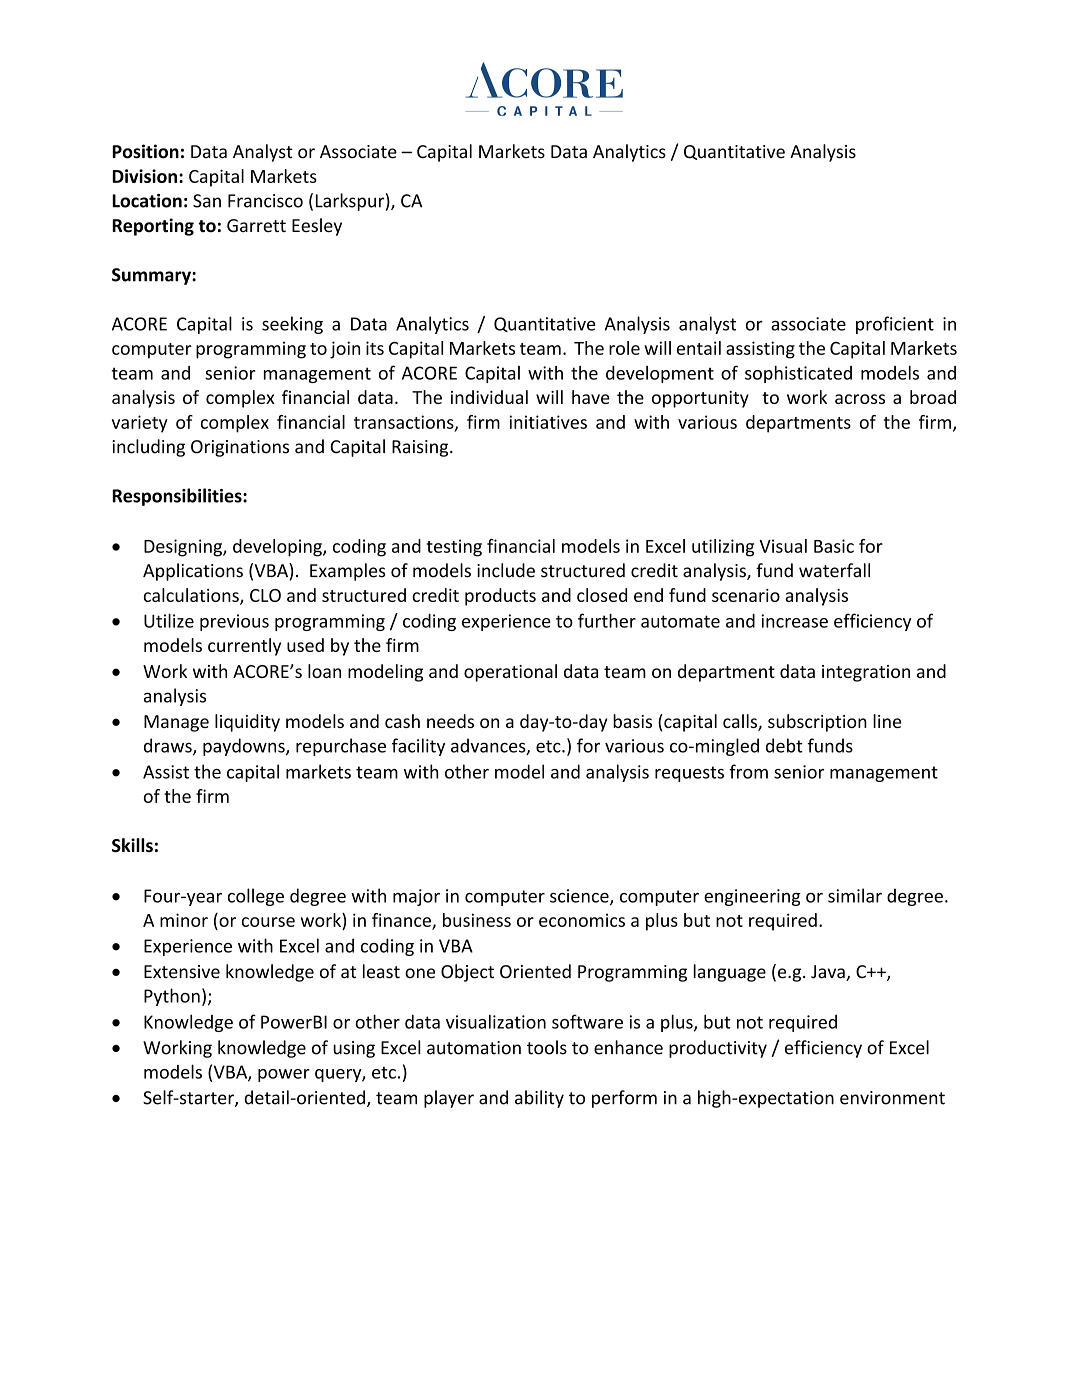 Image resolution: width=1072 pixels, height=1387 pixels. What do you see at coordinates (834, 546) in the screenshot?
I see `Basic` at bounding box center [834, 546].
